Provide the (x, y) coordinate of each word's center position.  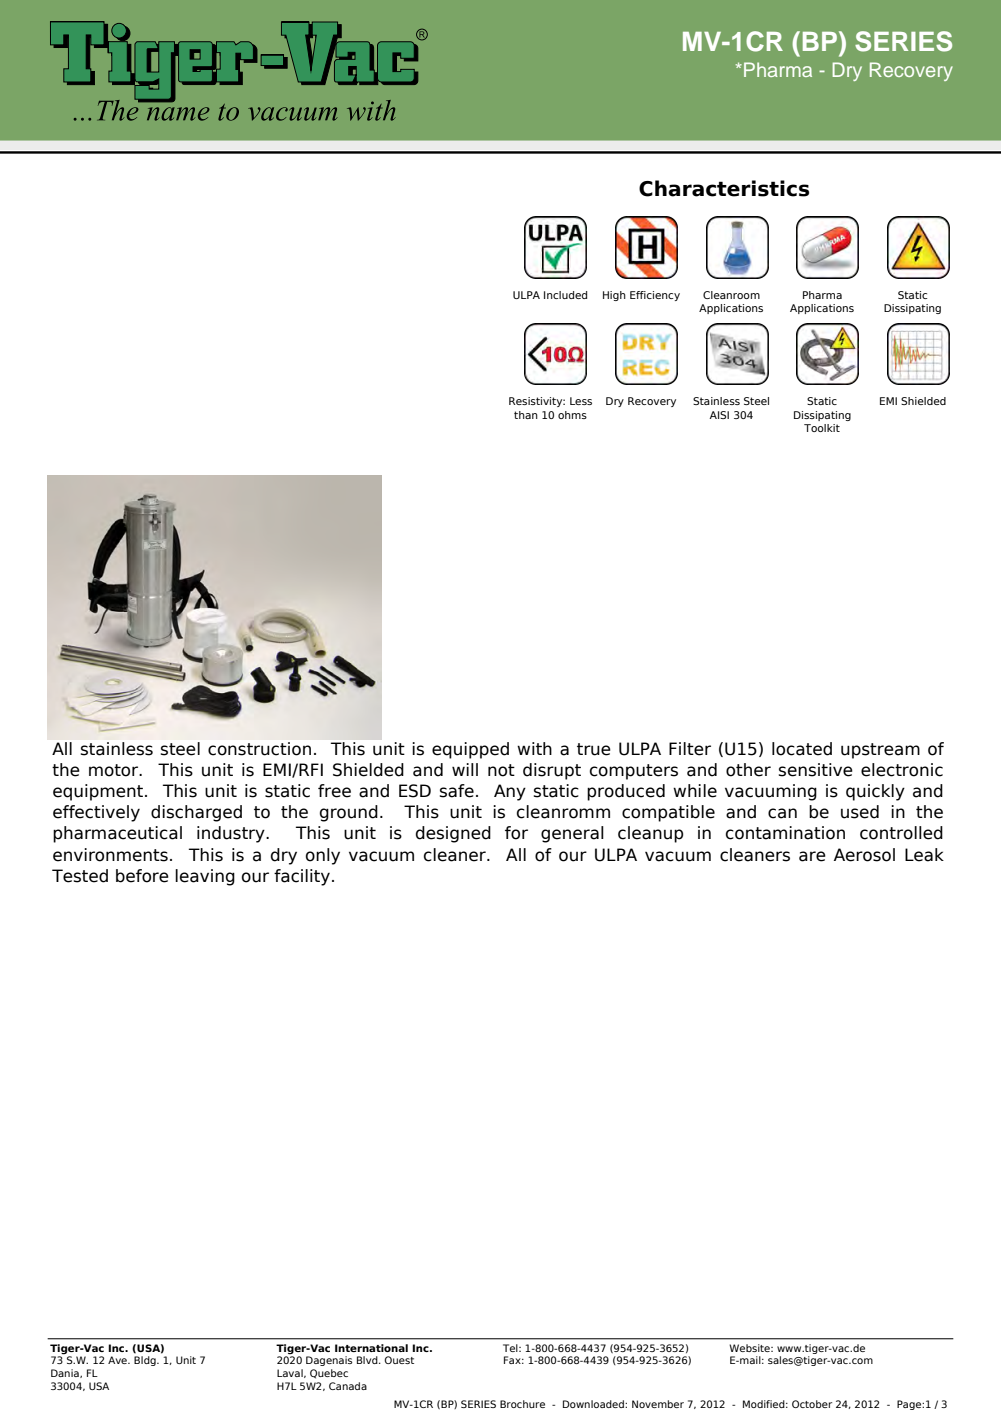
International (371, 1348)
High (614, 296)
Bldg (146, 1361)
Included (565, 295)
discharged (196, 813)
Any (510, 792)
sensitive (816, 770)
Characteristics (724, 188)
